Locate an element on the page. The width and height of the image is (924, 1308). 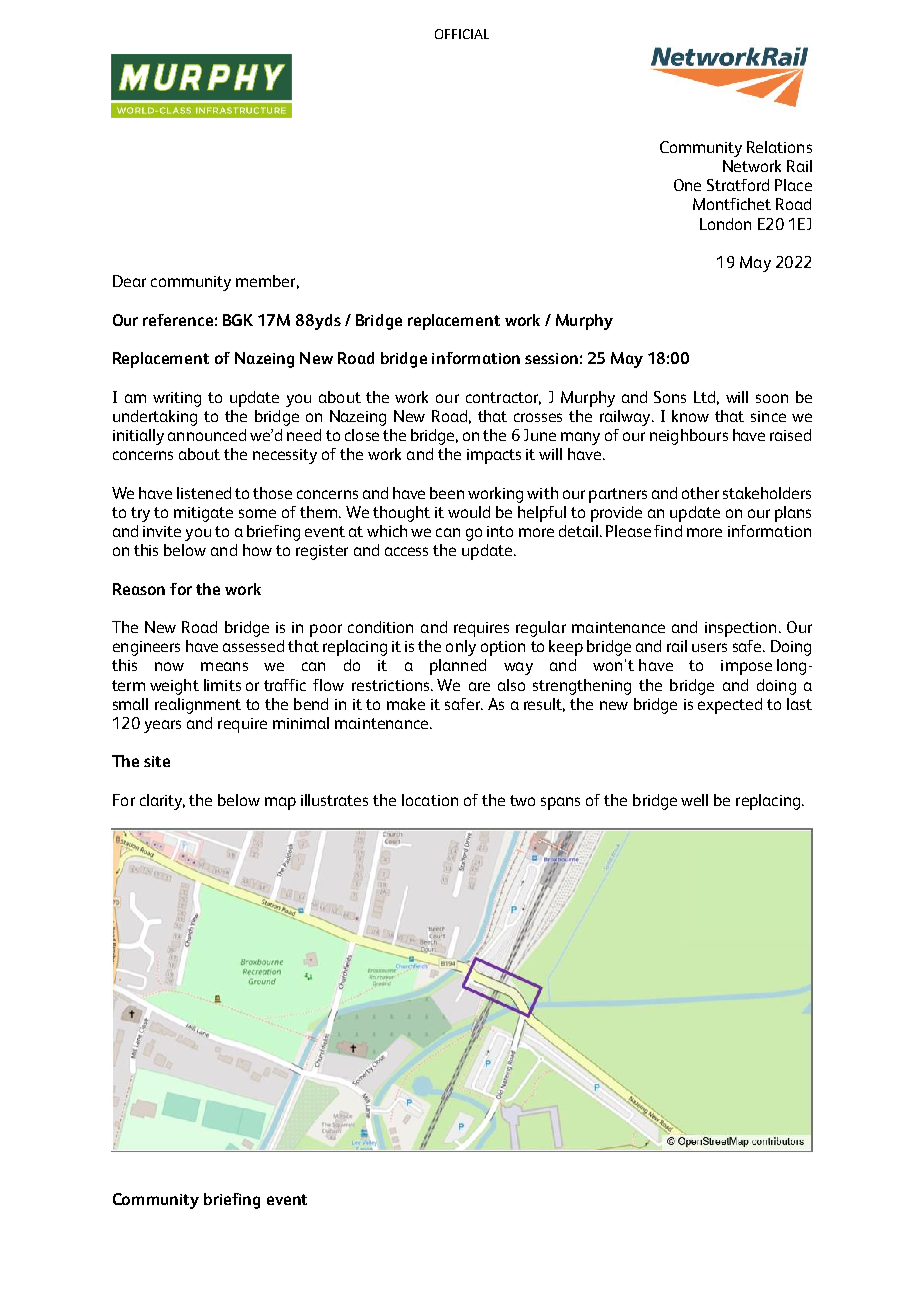
into is located at coordinates (500, 531).
